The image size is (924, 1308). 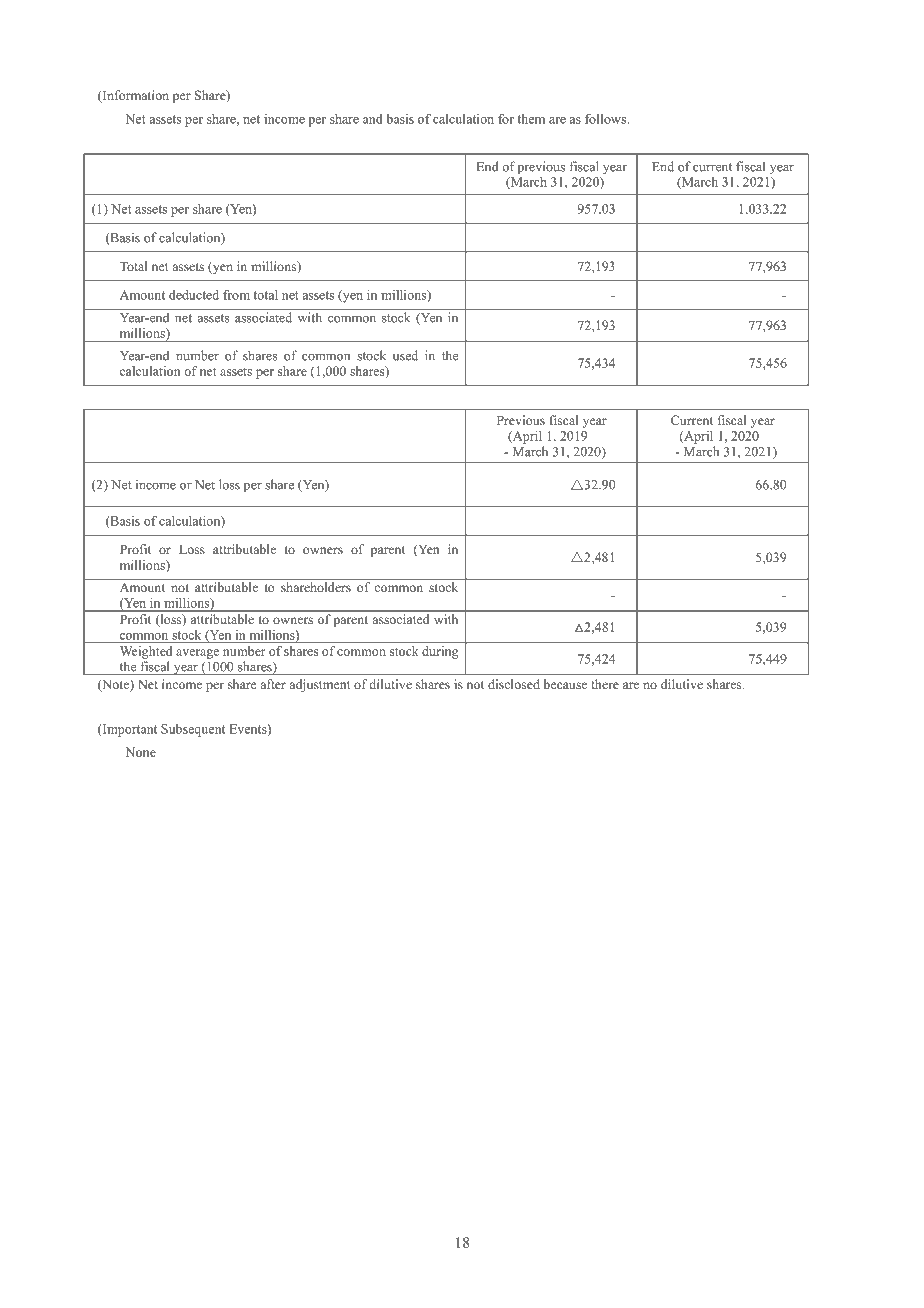 What do you see at coordinates (514, 684) in the screenshot?
I see `disclosed` at bounding box center [514, 684].
